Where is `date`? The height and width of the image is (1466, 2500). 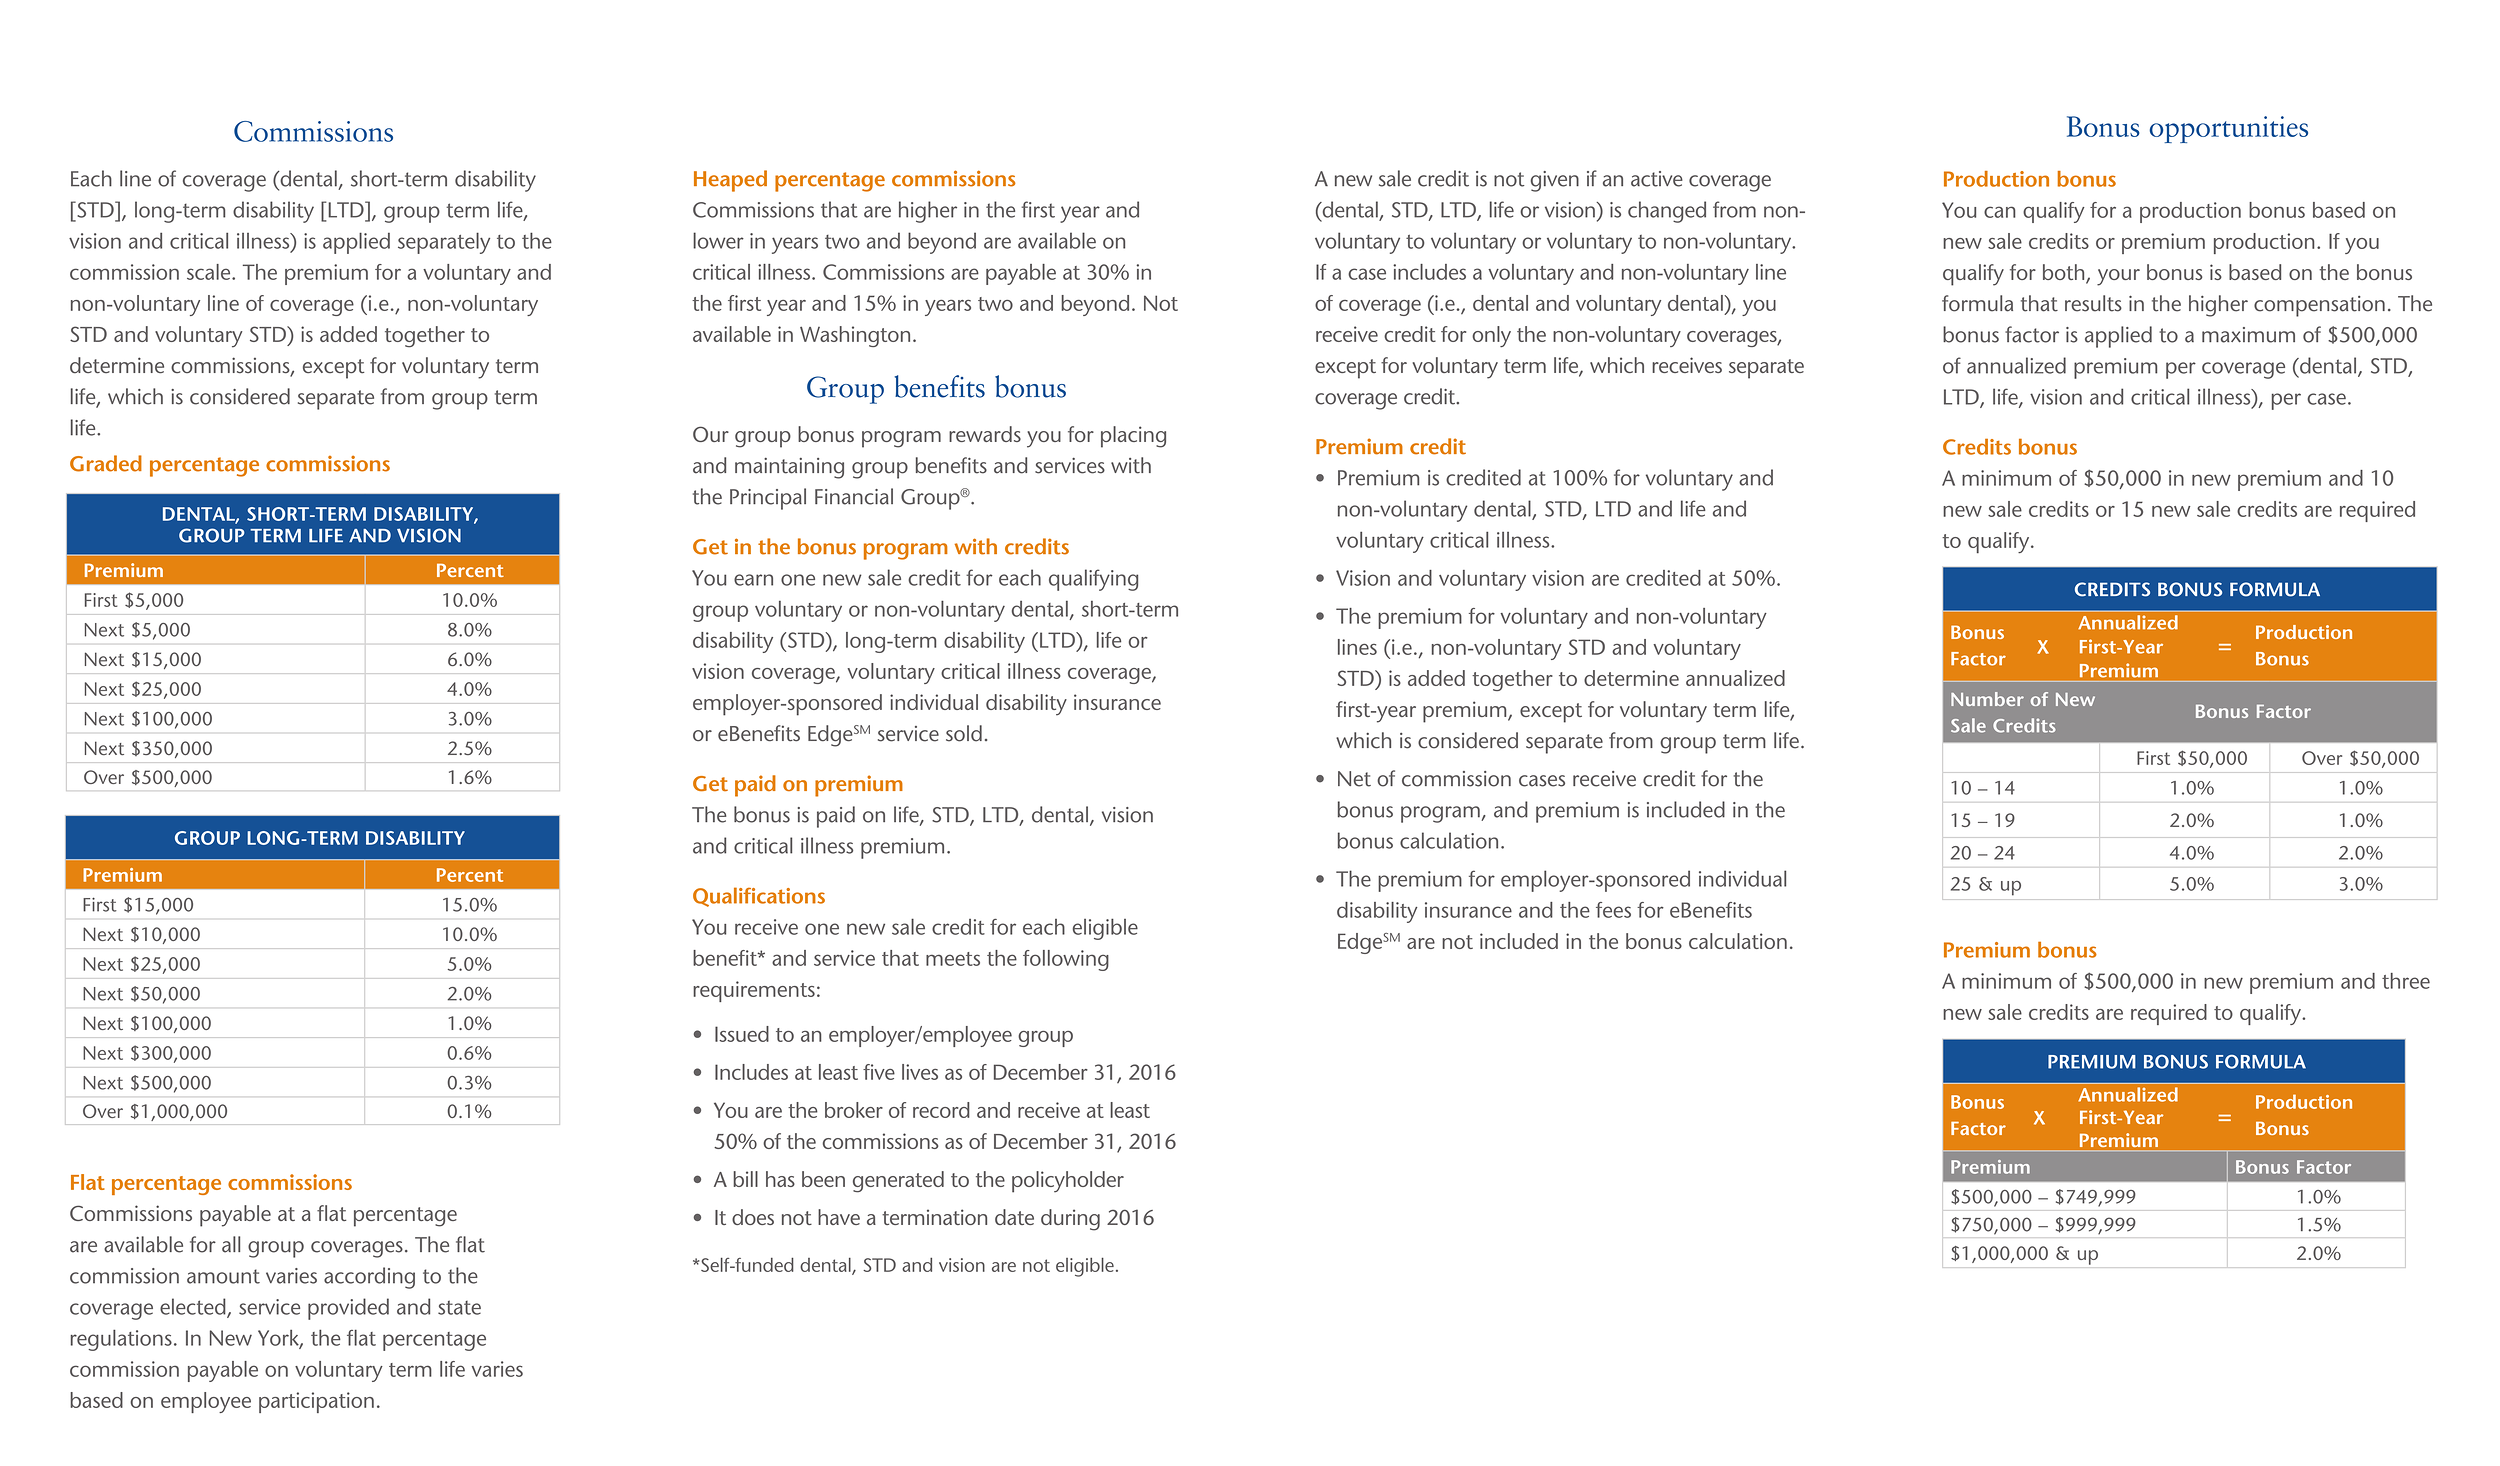
date is located at coordinates (1014, 1217).
